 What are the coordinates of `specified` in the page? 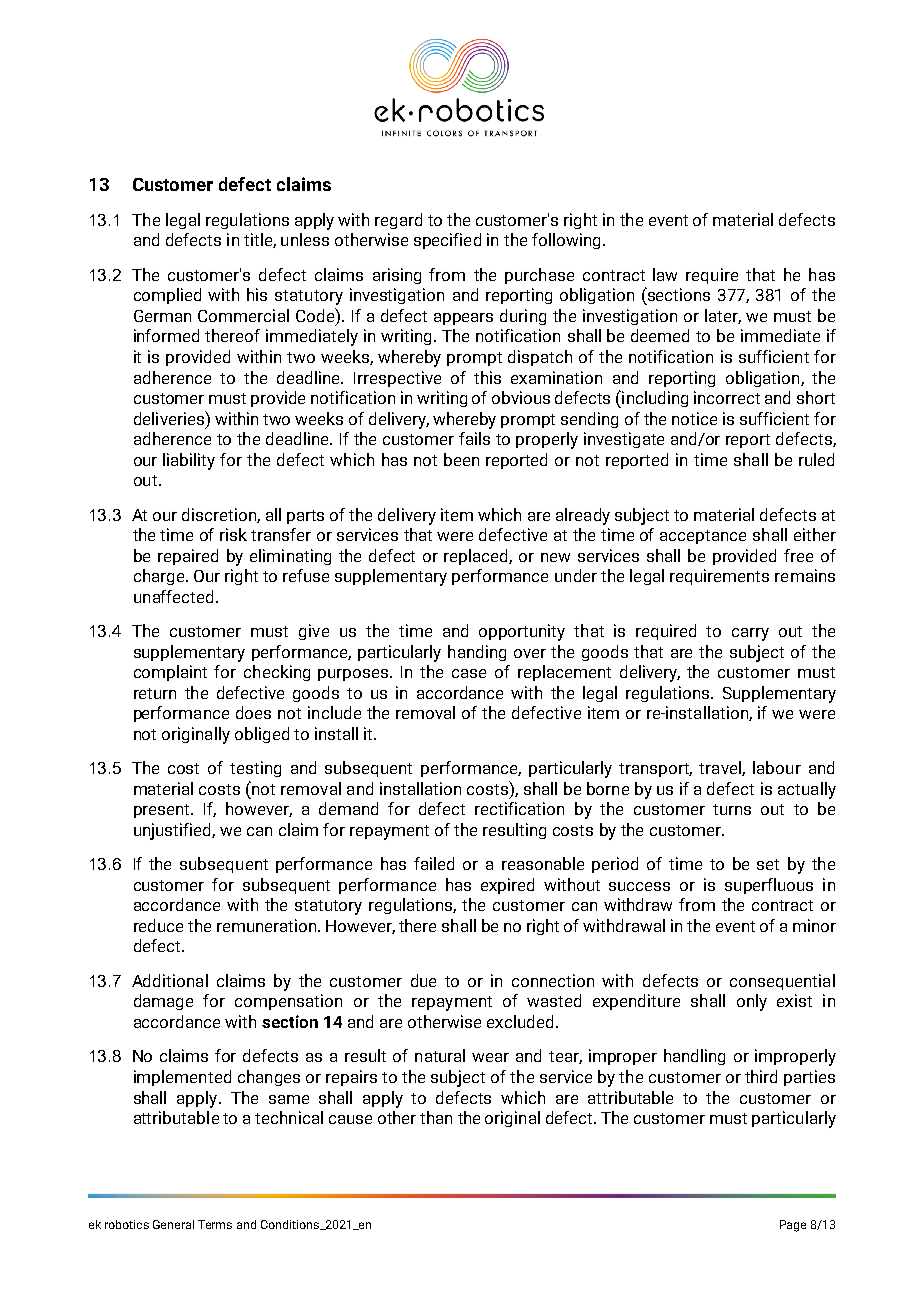 It's located at (447, 241).
